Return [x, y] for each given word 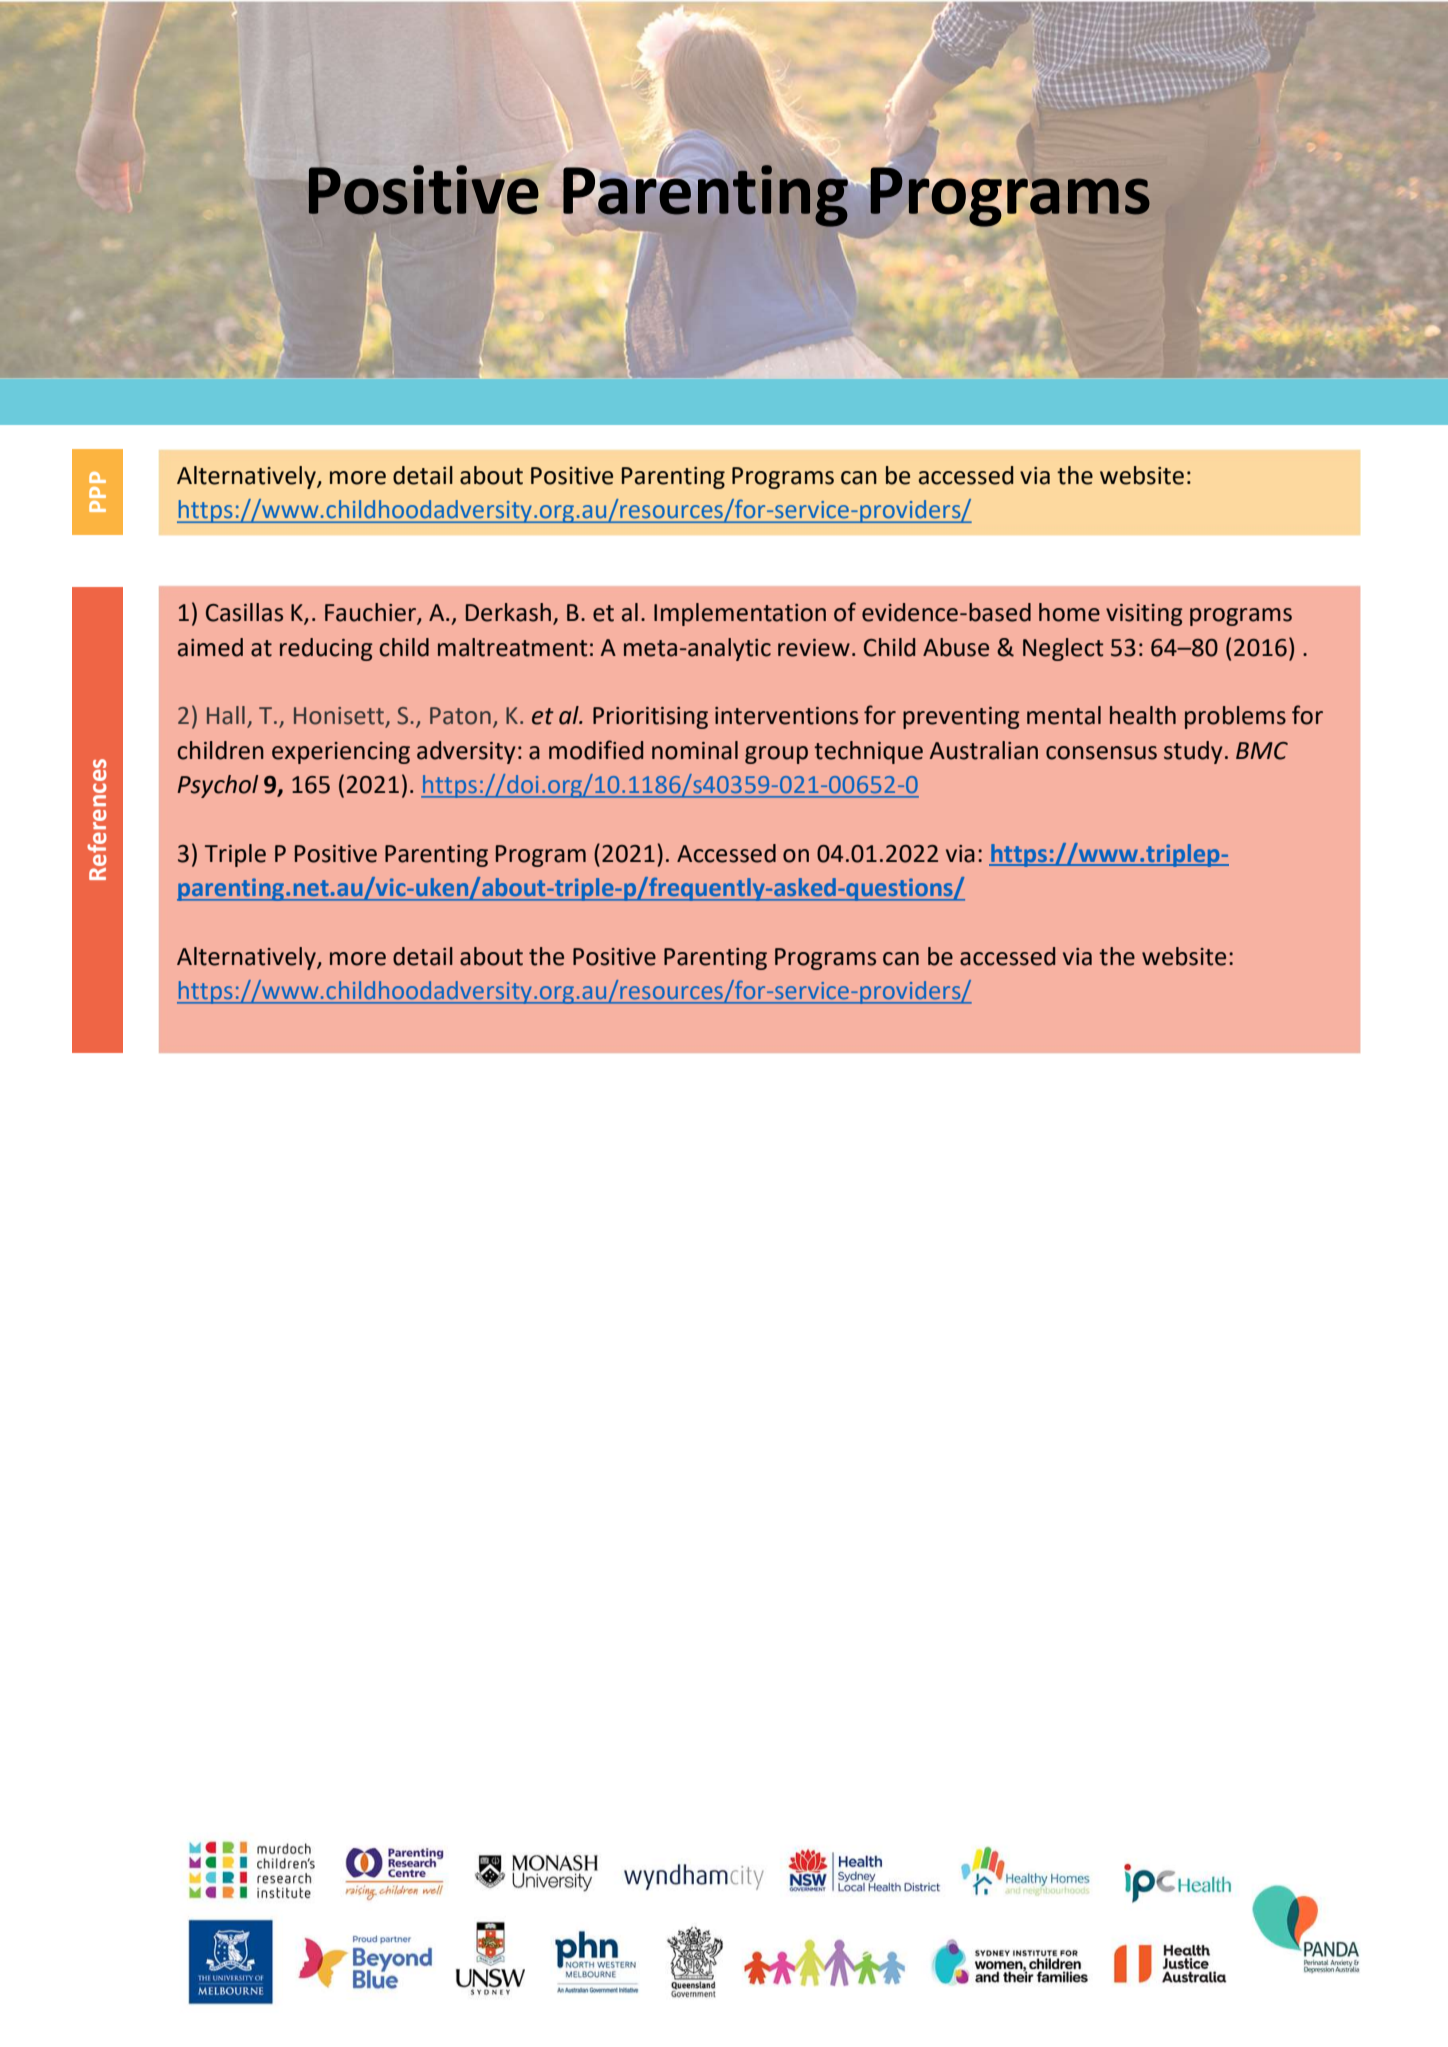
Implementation [740, 614]
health [1143, 715]
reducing [326, 649]
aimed [210, 647]
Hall [226, 715]
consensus [1101, 753]
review [814, 648]
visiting [1144, 615]
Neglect [1063, 649]
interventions [786, 716]
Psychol [217, 786]
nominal [695, 750]
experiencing [341, 753]
